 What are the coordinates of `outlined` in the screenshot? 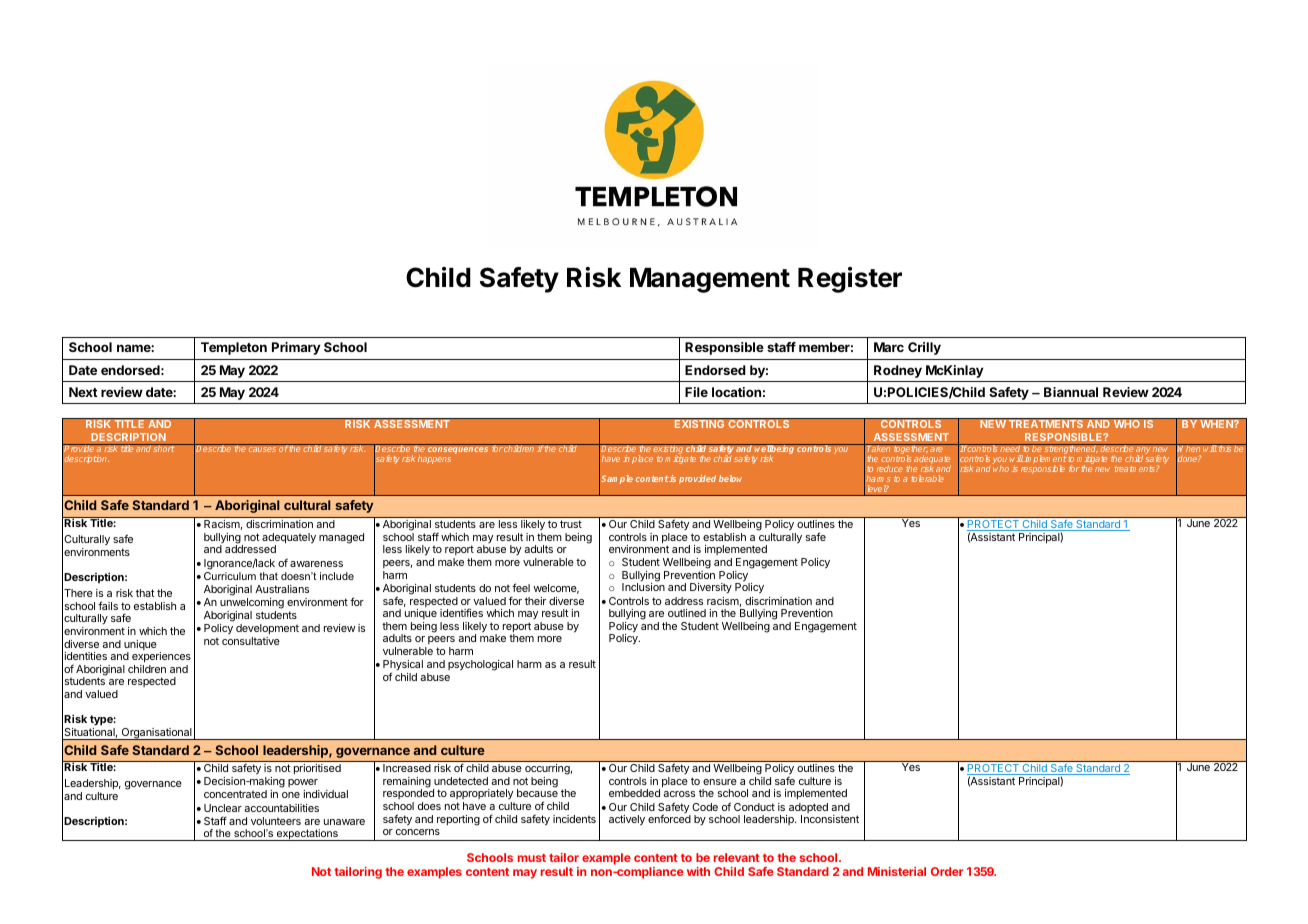 It's located at (687, 613).
